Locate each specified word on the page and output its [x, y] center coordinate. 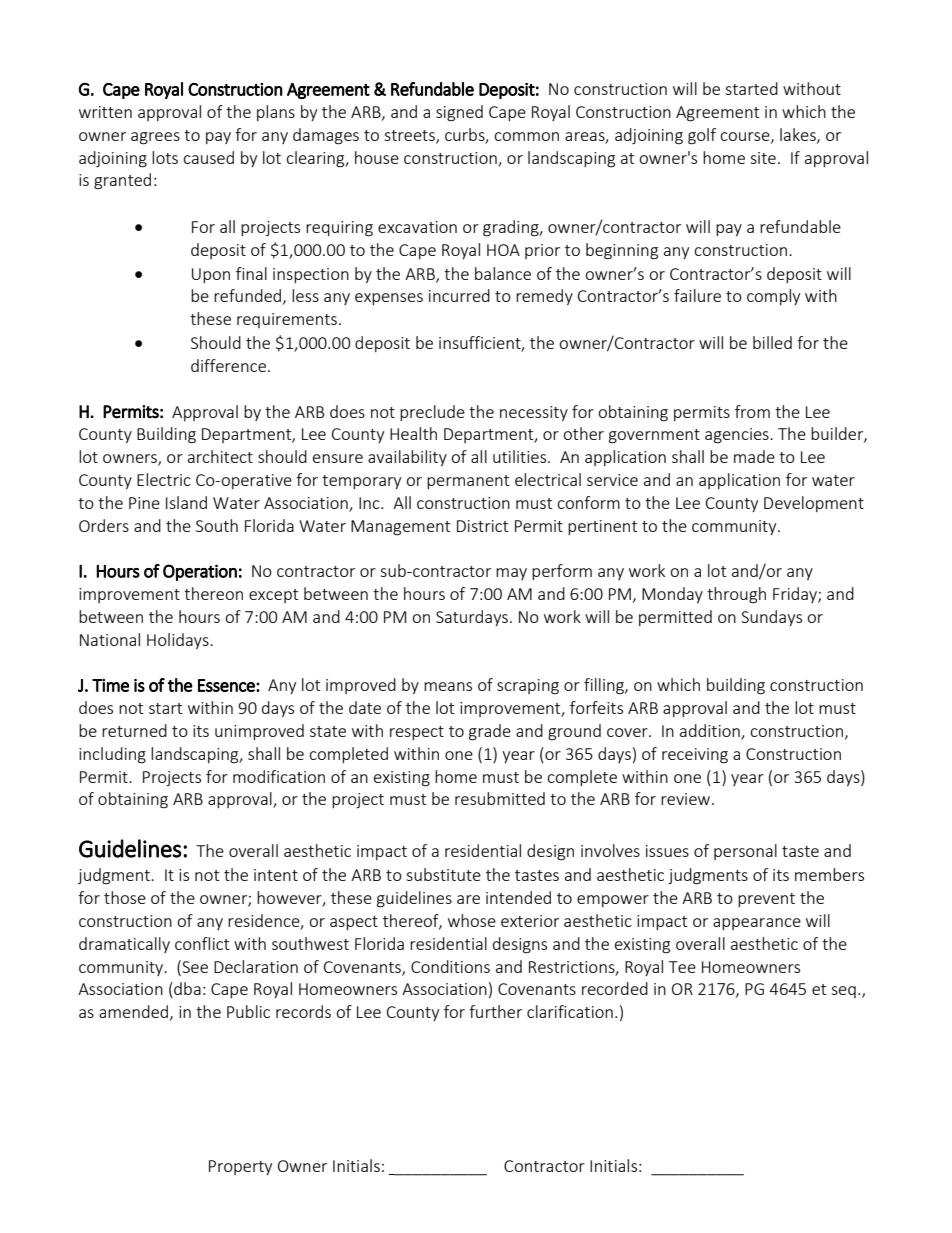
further [495, 1011]
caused [208, 157]
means [448, 686]
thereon [213, 593]
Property [240, 1167]
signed [459, 113]
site [763, 158]
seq [843, 992]
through [736, 595]
